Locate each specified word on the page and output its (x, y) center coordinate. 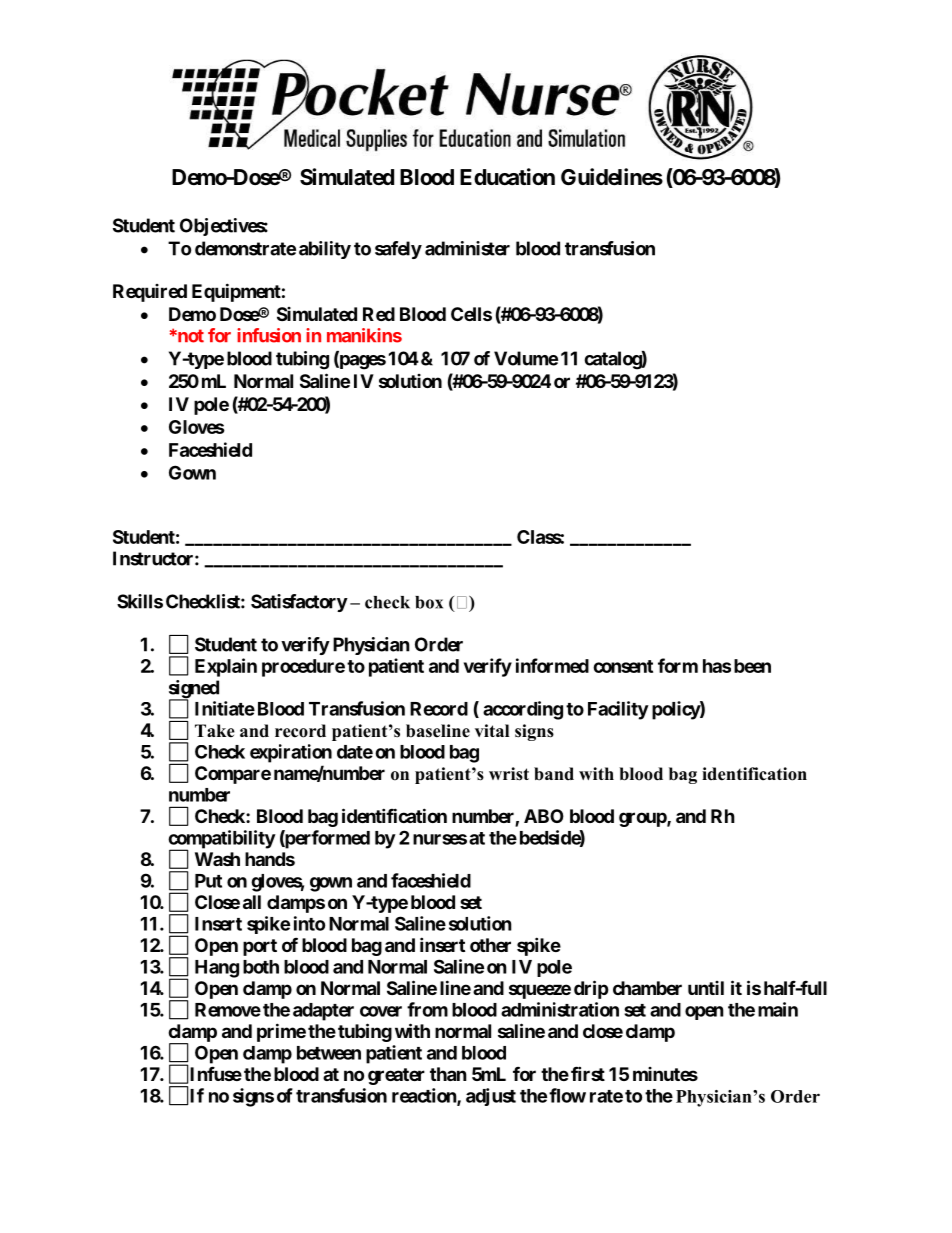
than (448, 1074)
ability (325, 250)
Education (507, 177)
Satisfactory (299, 603)
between (329, 1053)
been (752, 666)
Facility (618, 710)
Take (215, 731)
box (429, 602)
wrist (509, 774)
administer (467, 248)
